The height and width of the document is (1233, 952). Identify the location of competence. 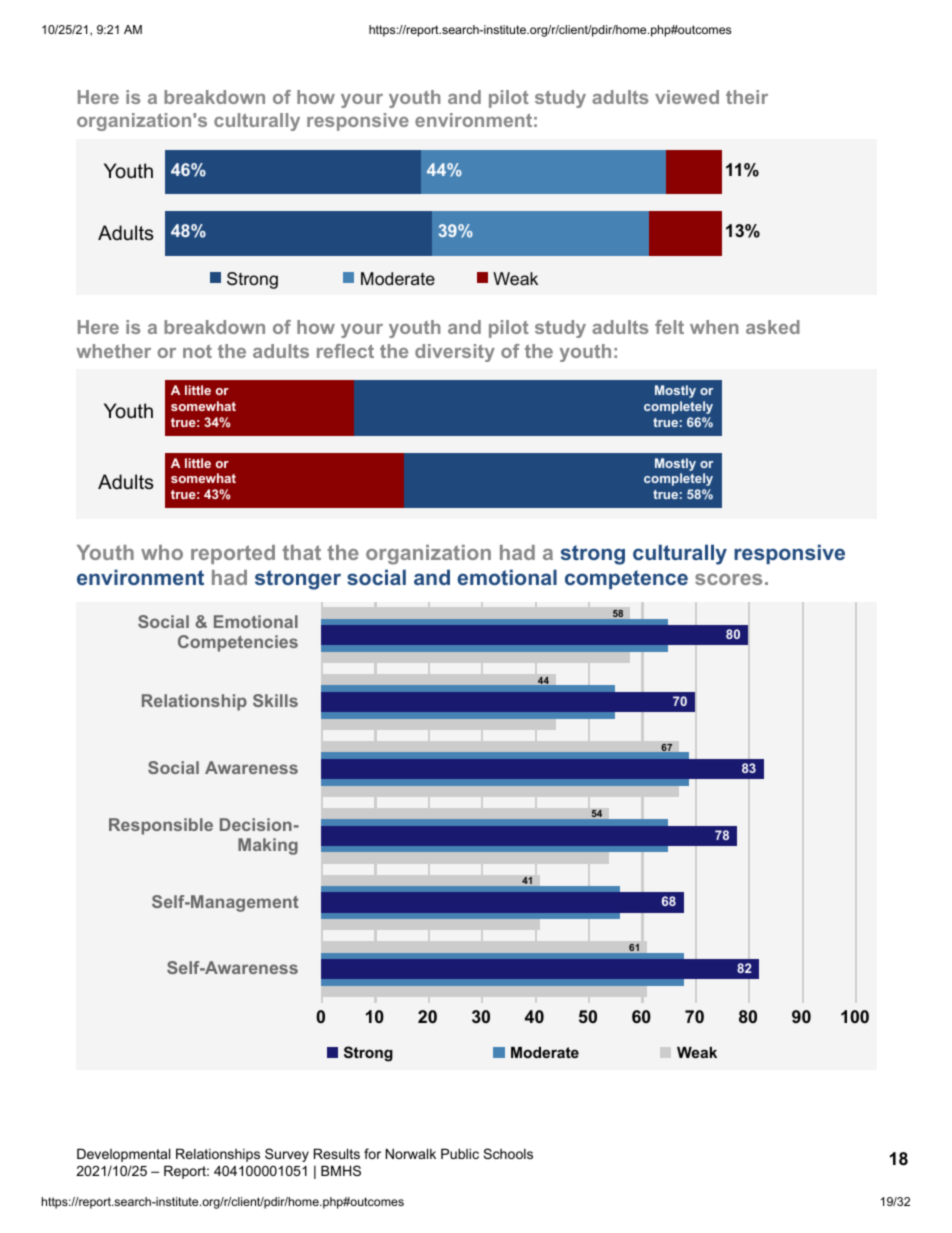
(626, 579).
